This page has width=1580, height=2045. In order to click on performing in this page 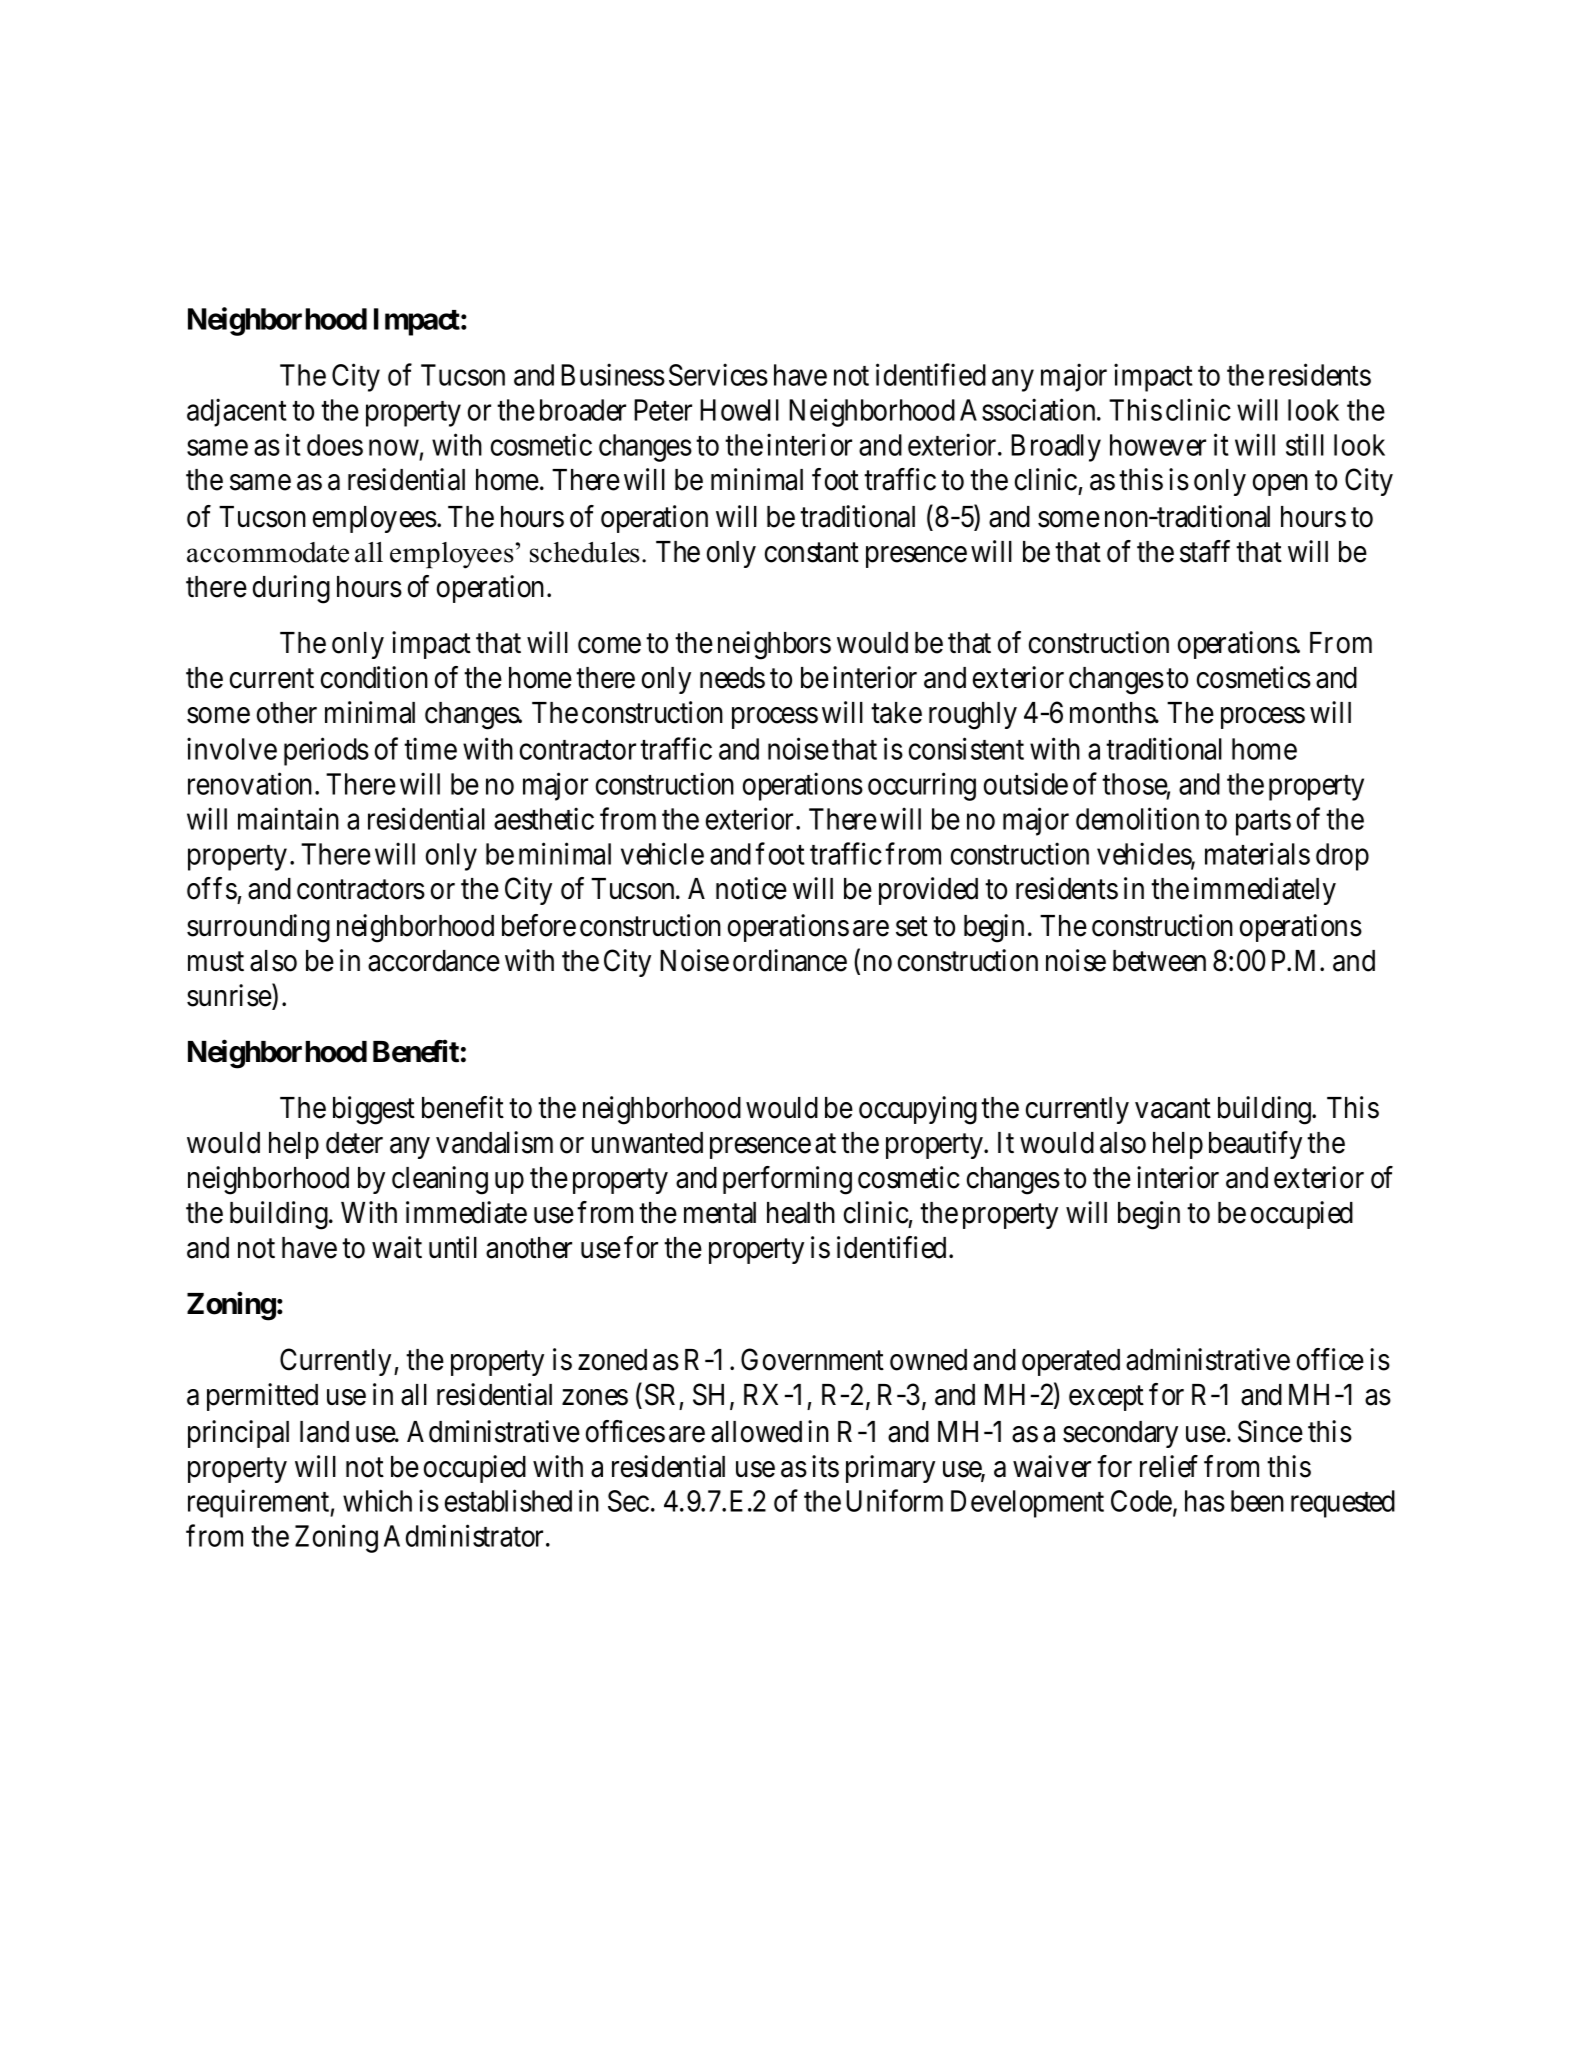, I will do `click(787, 1180)`.
